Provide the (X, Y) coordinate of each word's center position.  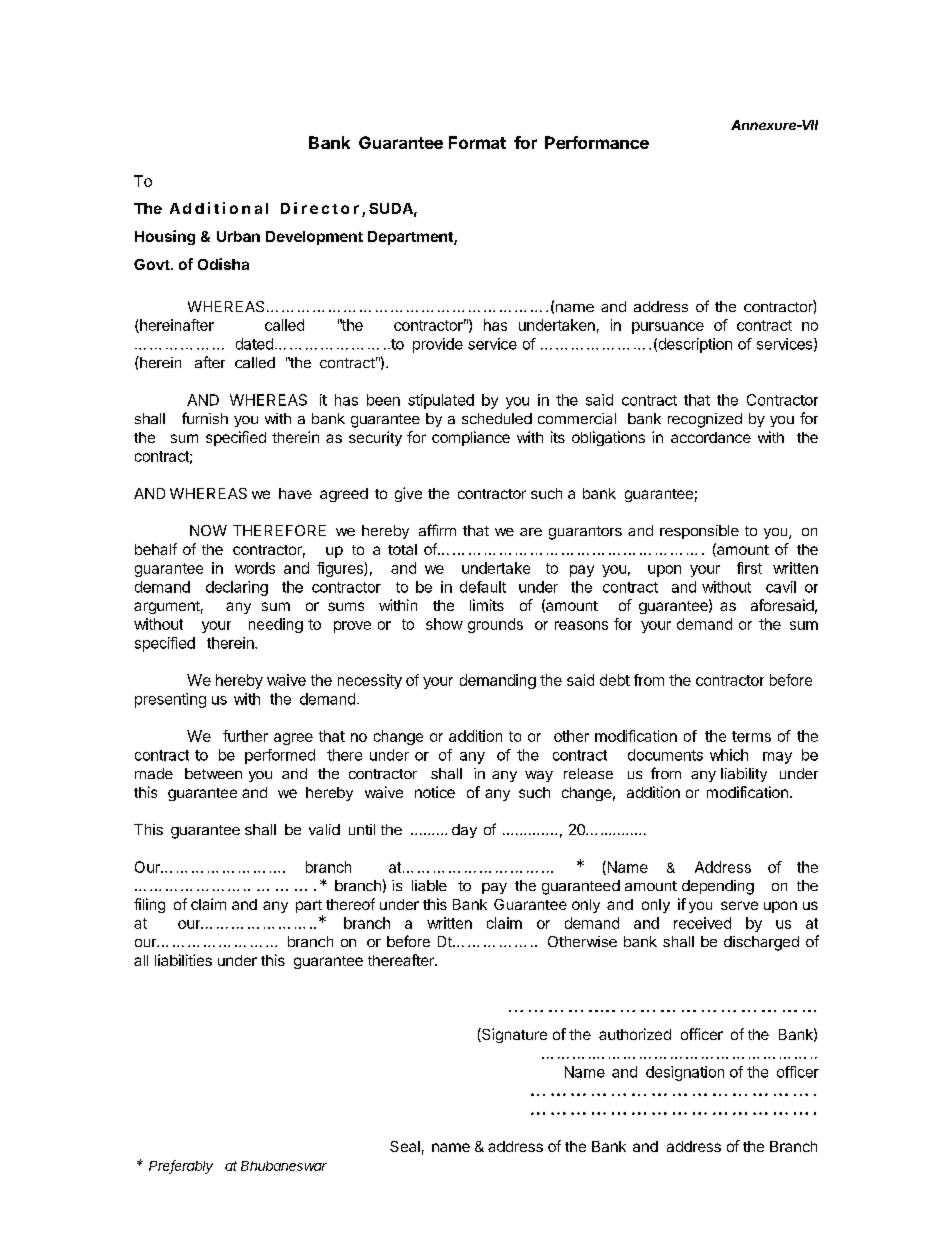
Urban (238, 236)
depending (718, 887)
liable (429, 885)
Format (477, 142)
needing (276, 625)
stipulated (441, 401)
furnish (205, 418)
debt (615, 680)
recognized (705, 420)
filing (149, 905)
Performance (597, 142)
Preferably (181, 1167)
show (444, 624)
